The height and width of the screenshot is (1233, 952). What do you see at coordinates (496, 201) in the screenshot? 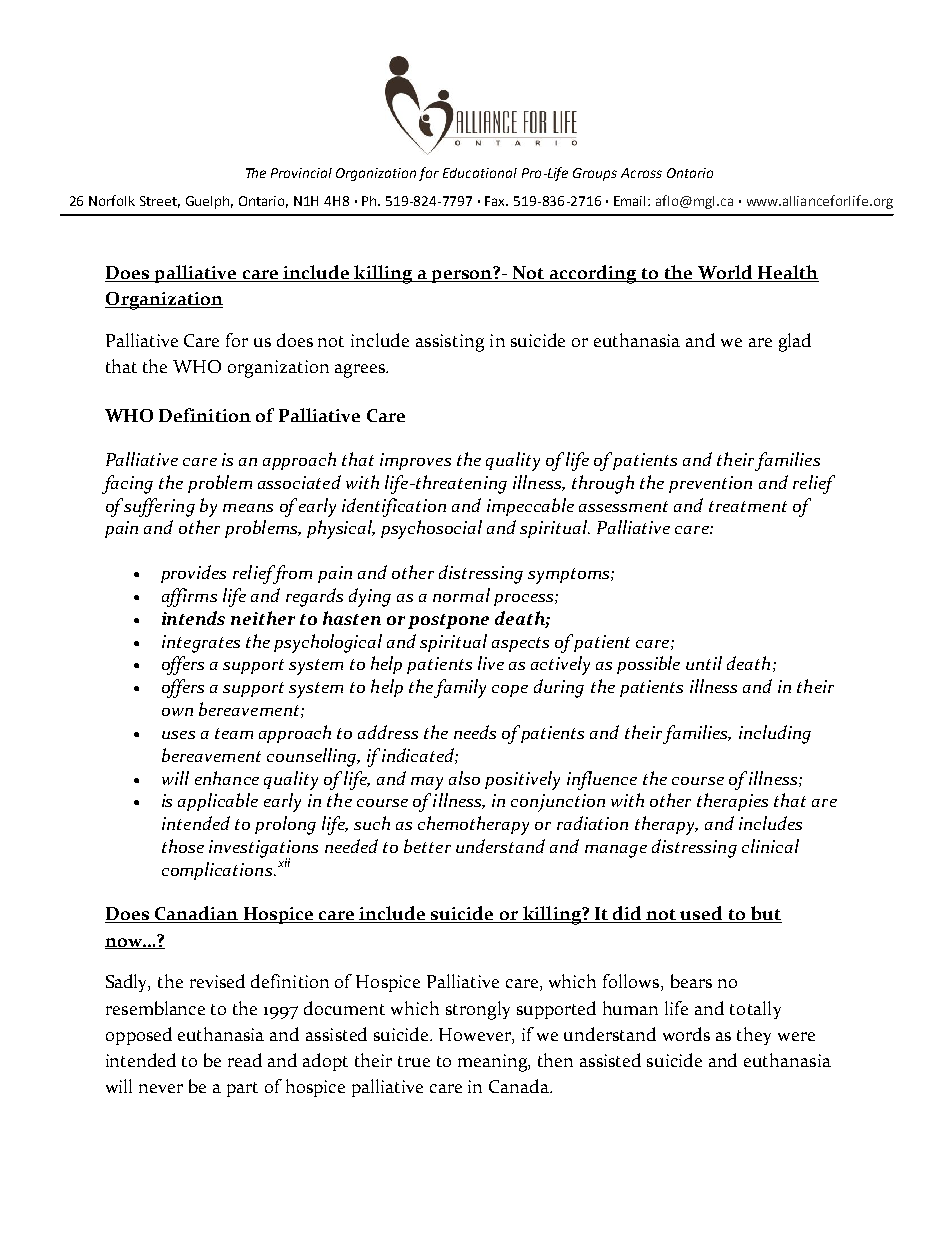
I see `Fax` at bounding box center [496, 201].
